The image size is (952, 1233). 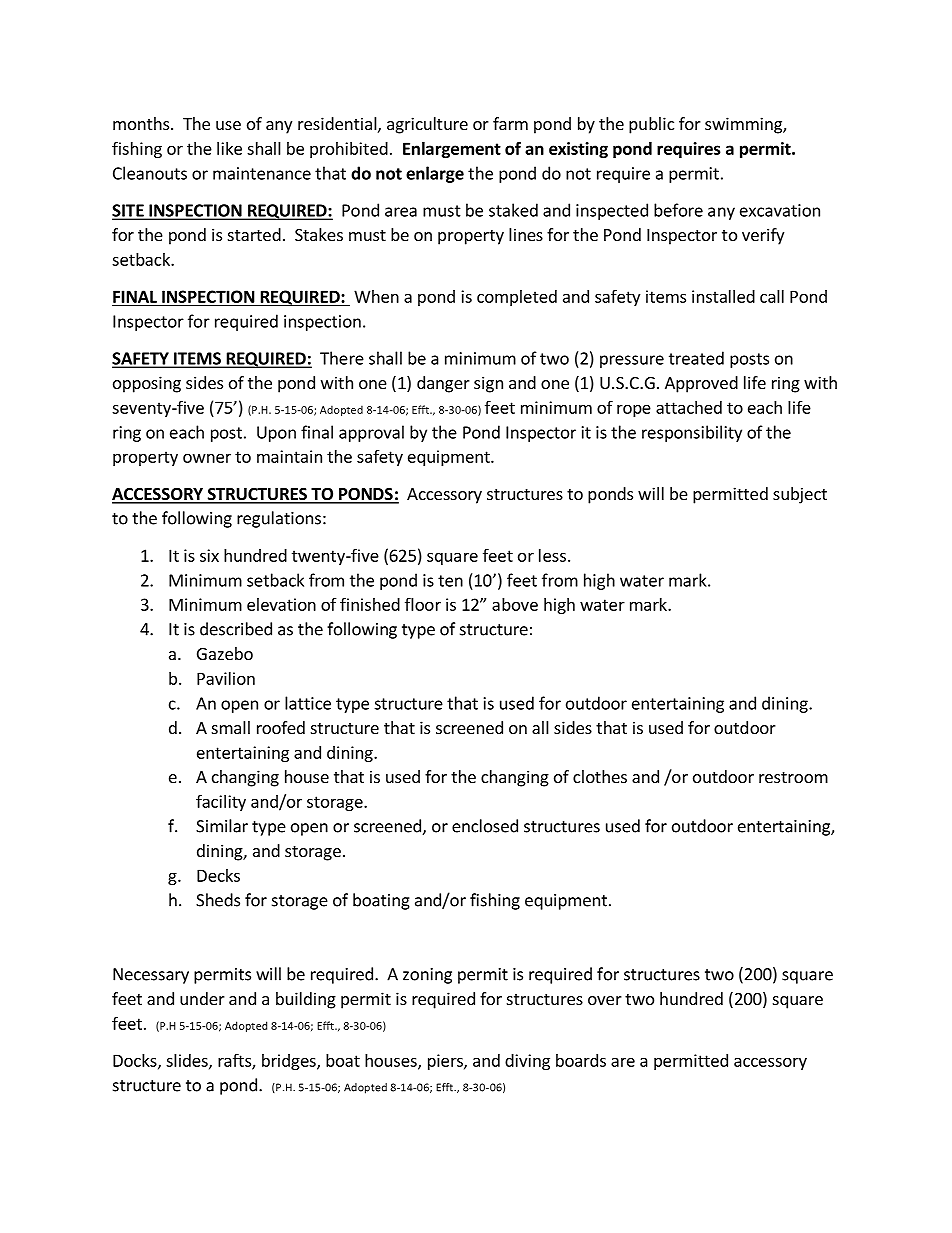 What do you see at coordinates (229, 148) in the image?
I see `like` at bounding box center [229, 148].
